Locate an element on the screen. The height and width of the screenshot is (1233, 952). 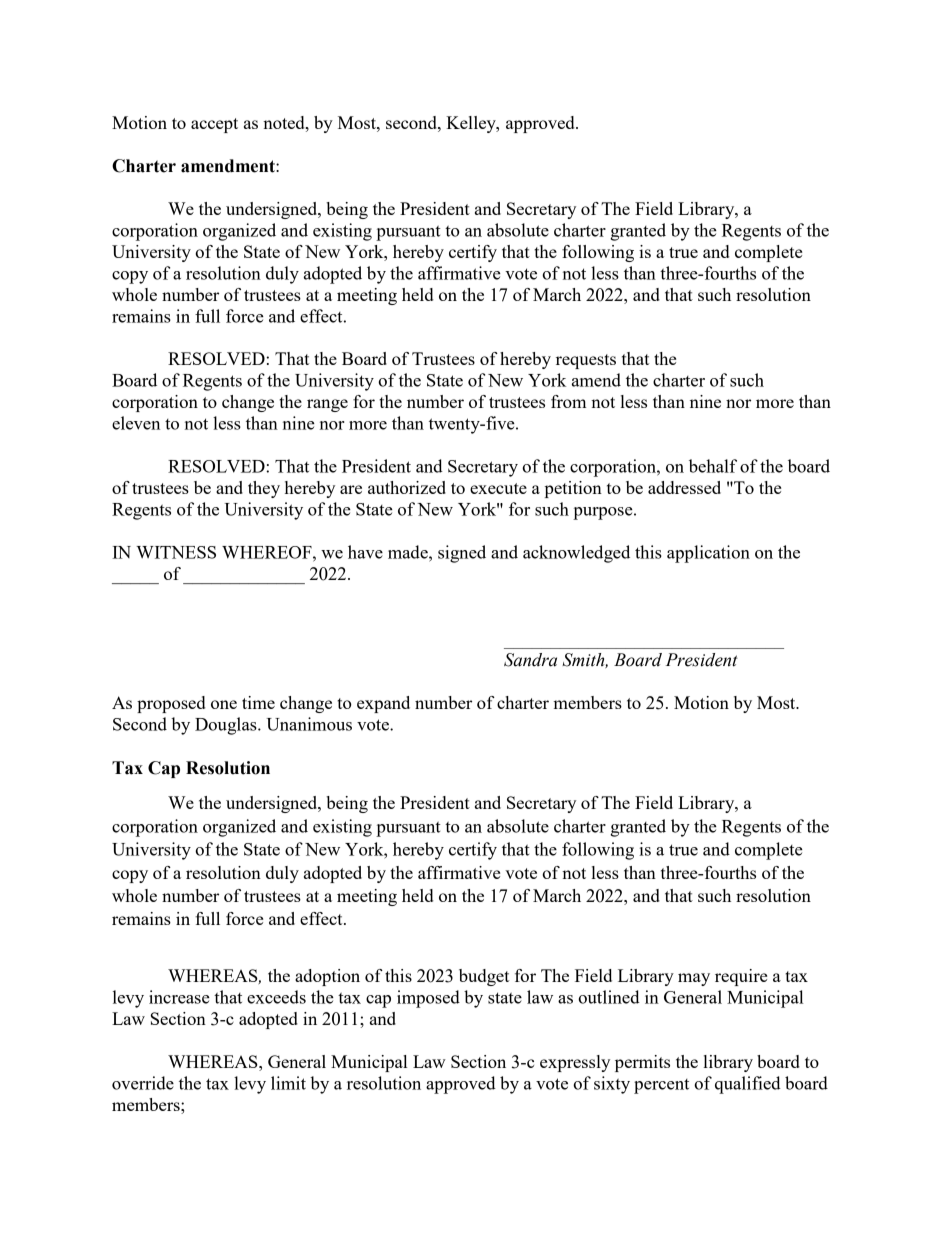
override is located at coordinates (143, 1083).
